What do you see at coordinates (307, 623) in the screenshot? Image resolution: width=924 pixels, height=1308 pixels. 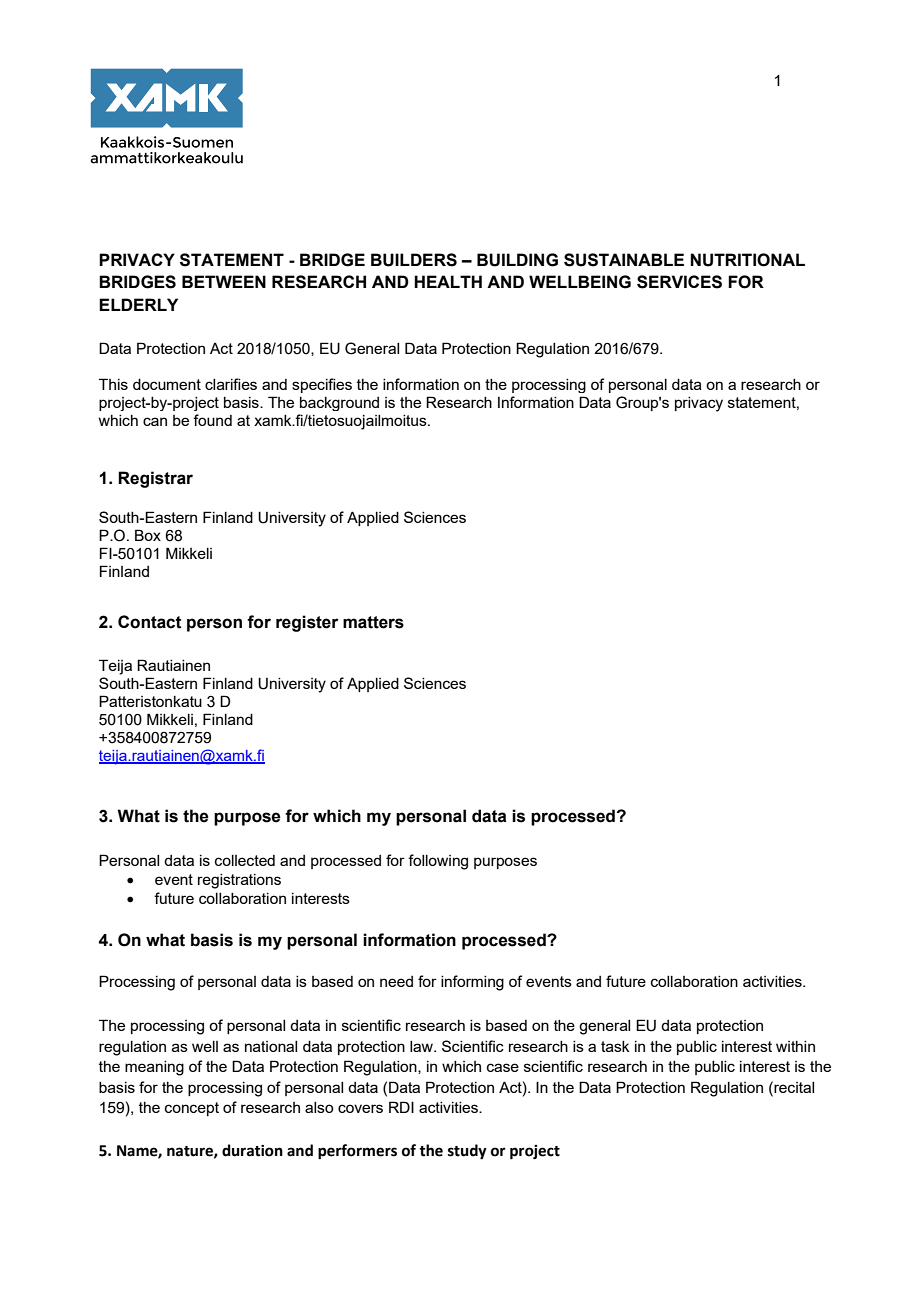 I see `register` at bounding box center [307, 623].
